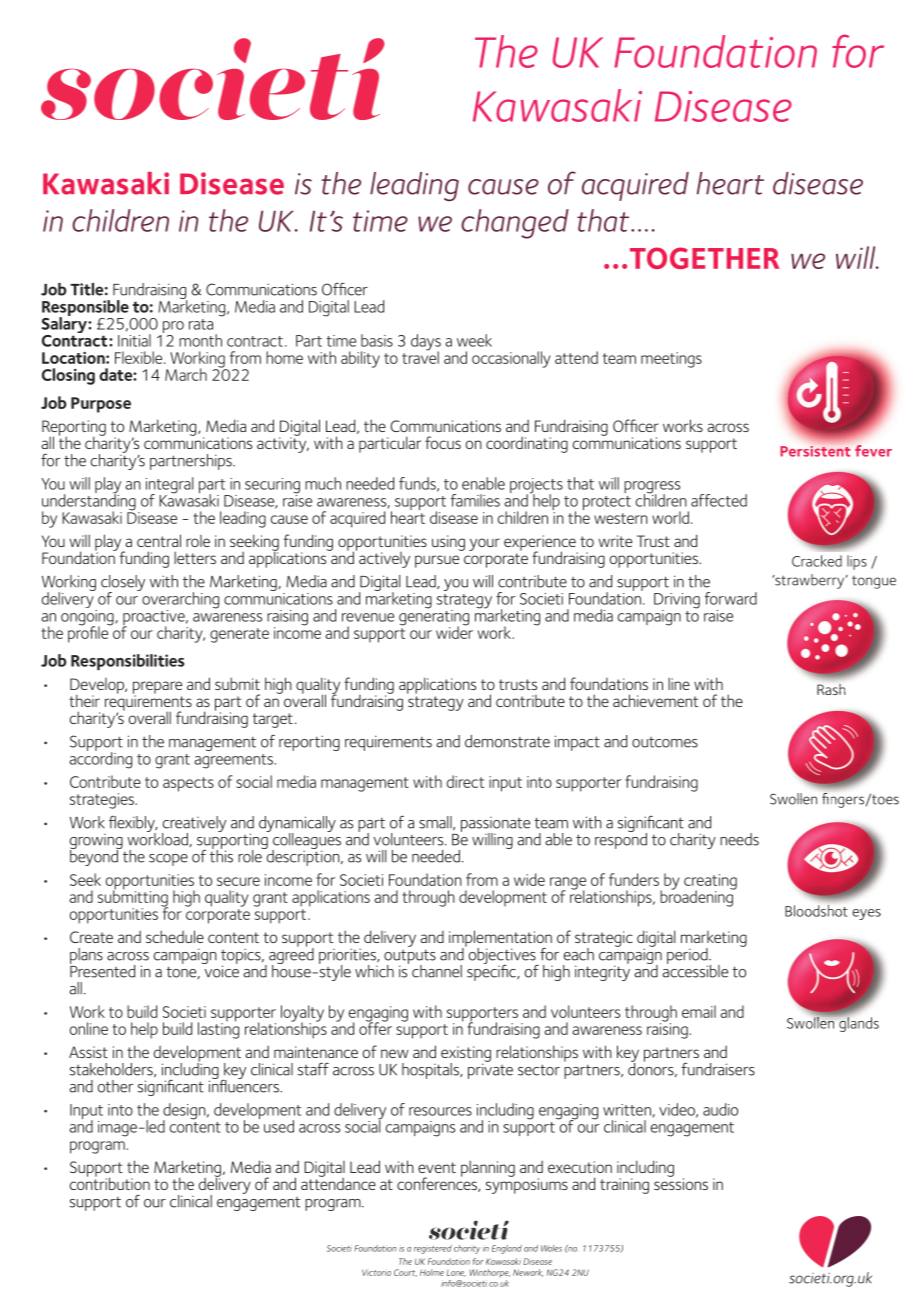 This document has height=1308, width=924. Describe the element at coordinates (699, 1011) in the document. I see `email` at that location.
